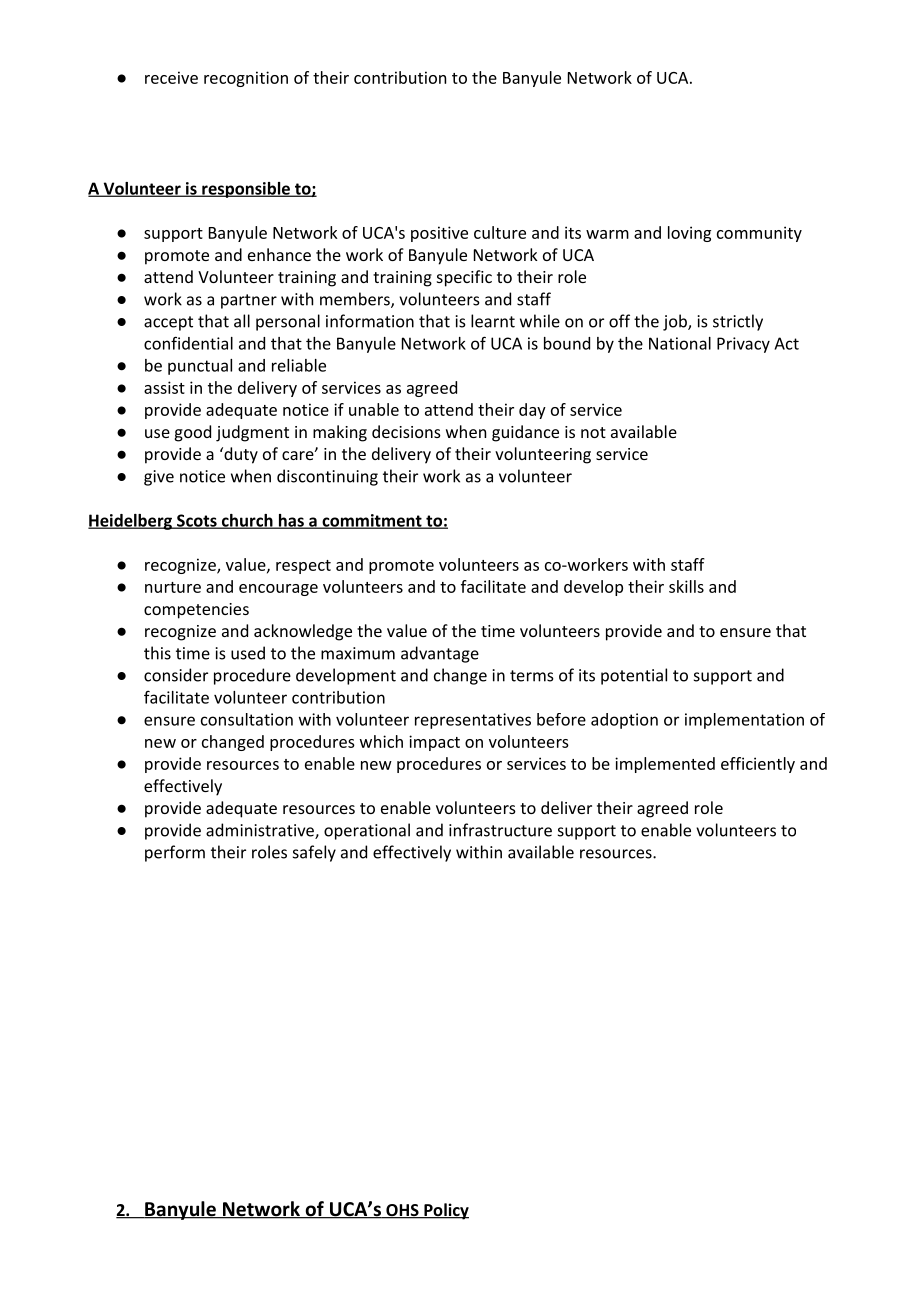 Image resolution: width=924 pixels, height=1308 pixels. What do you see at coordinates (196, 611) in the document?
I see `competencies` at bounding box center [196, 611].
